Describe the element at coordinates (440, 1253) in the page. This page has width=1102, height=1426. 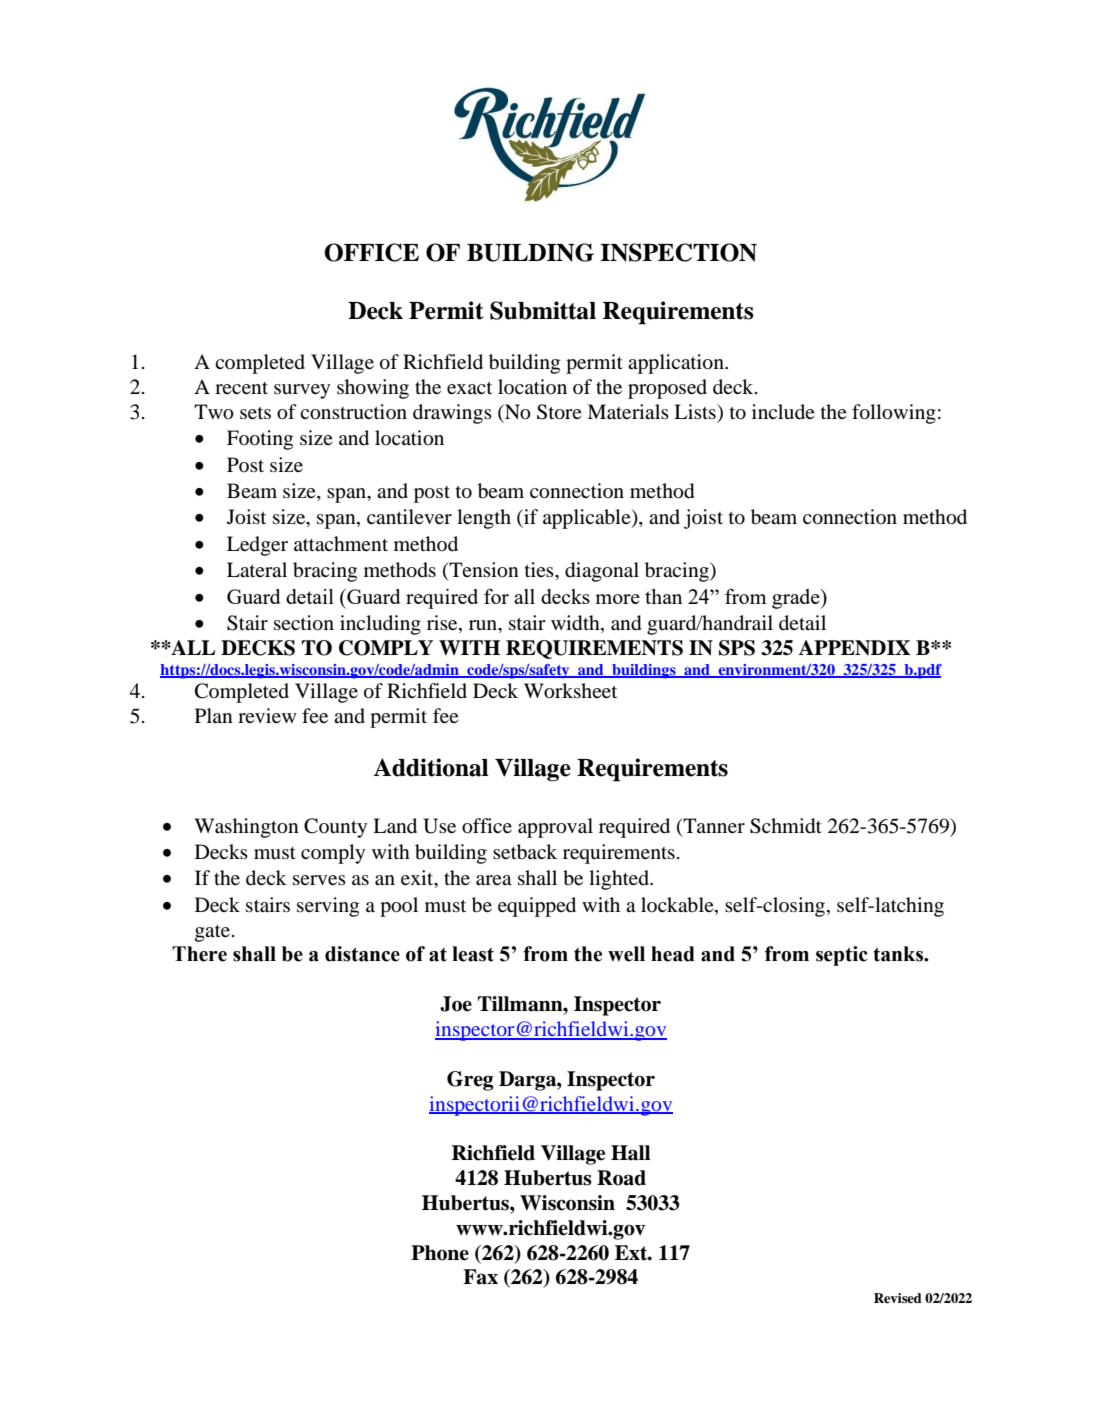
I see `Phone` at that location.
